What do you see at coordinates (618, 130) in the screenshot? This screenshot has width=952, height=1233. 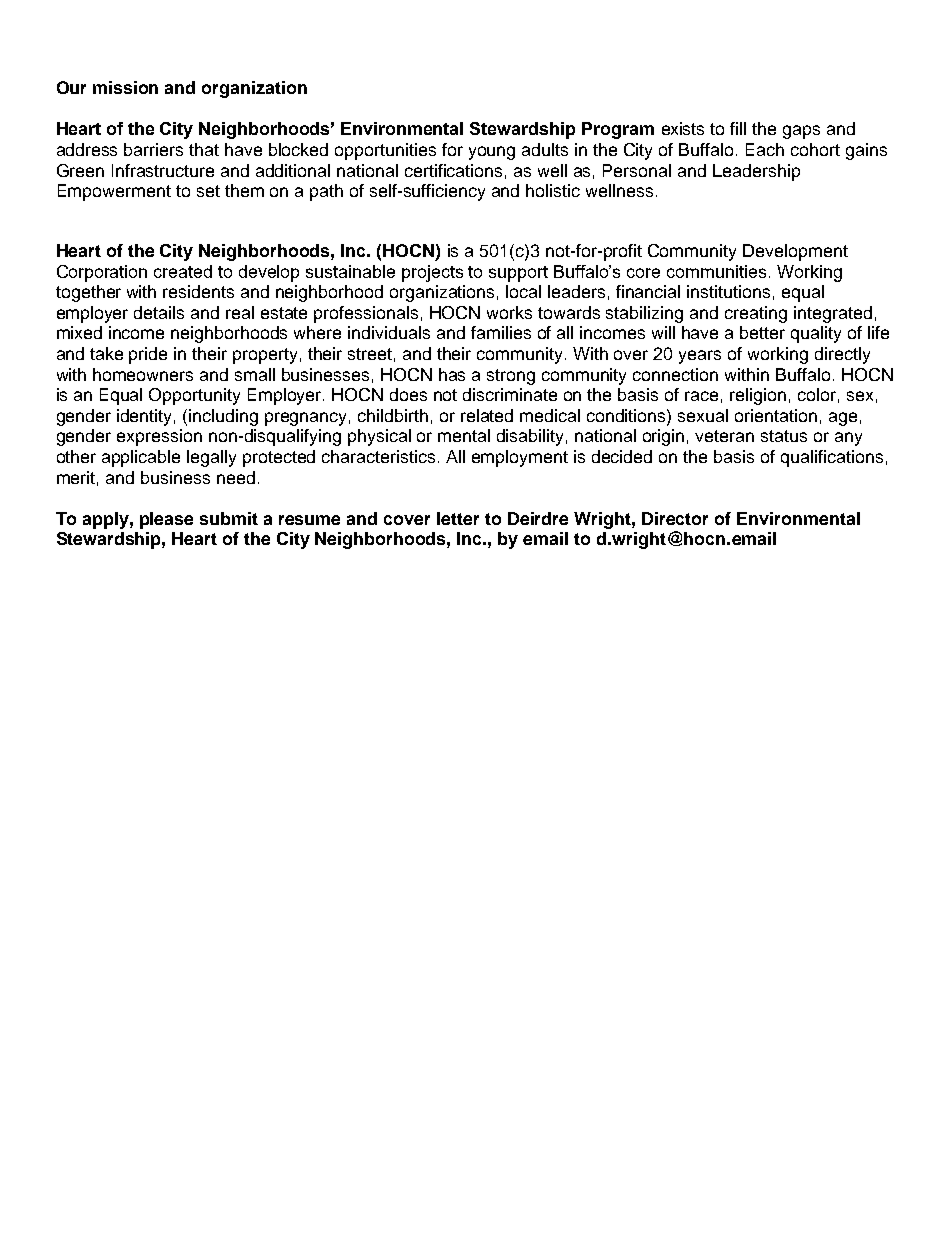 I see `Program` at bounding box center [618, 130].
